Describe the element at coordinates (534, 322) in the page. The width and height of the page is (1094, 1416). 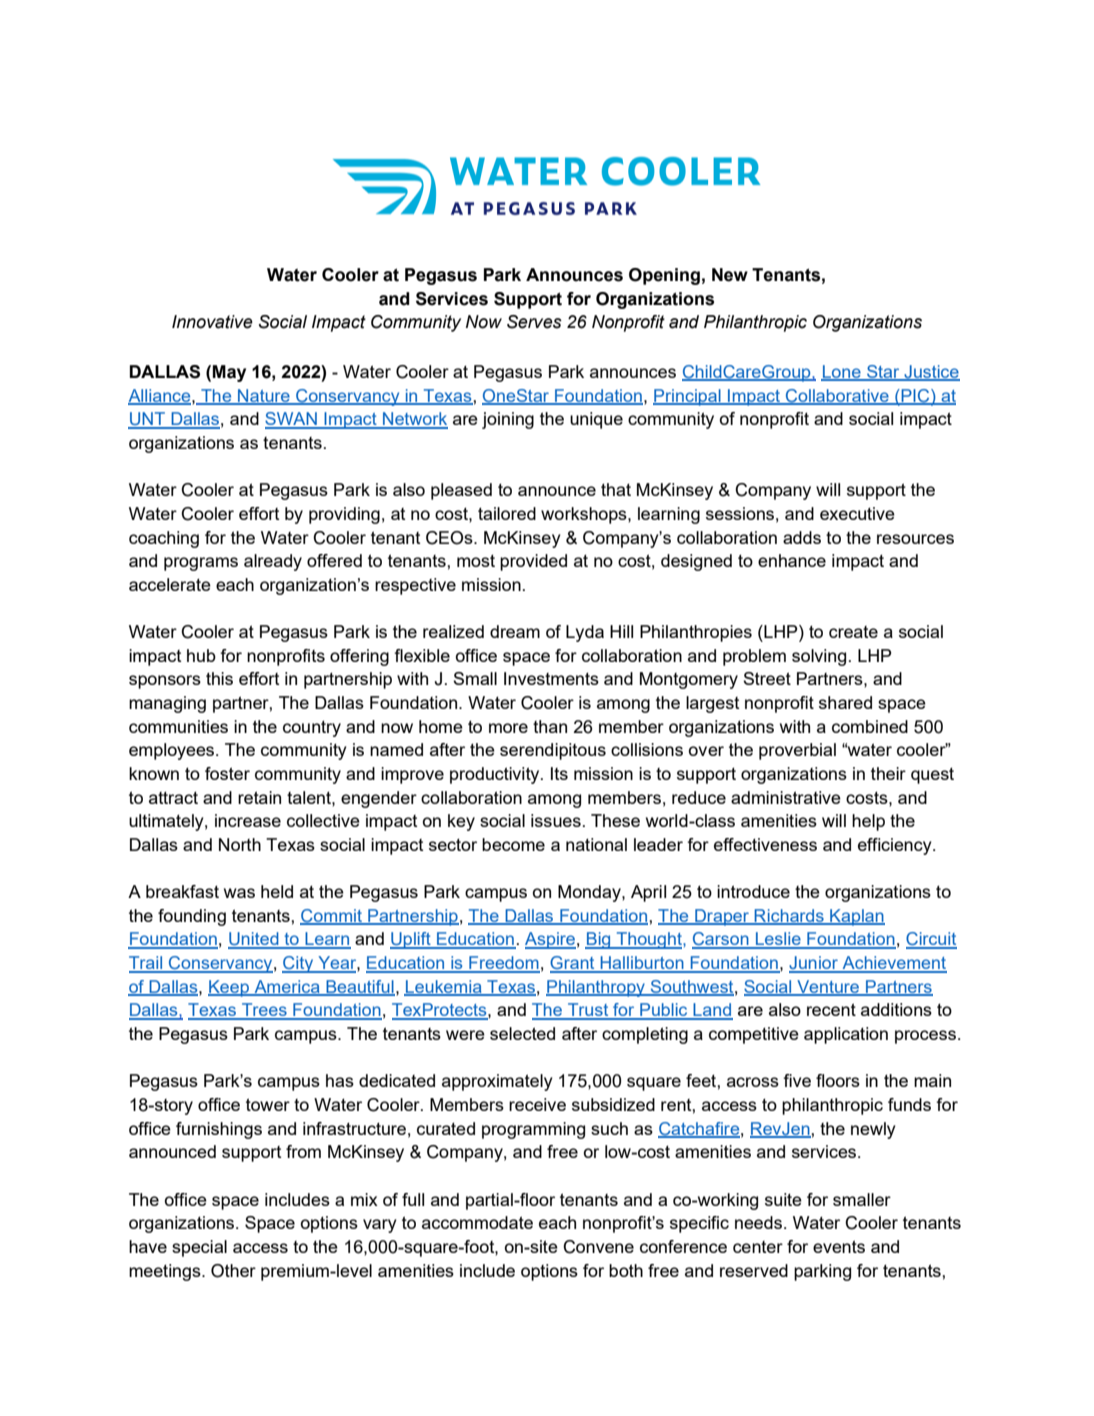
I see `Serves` at that location.
